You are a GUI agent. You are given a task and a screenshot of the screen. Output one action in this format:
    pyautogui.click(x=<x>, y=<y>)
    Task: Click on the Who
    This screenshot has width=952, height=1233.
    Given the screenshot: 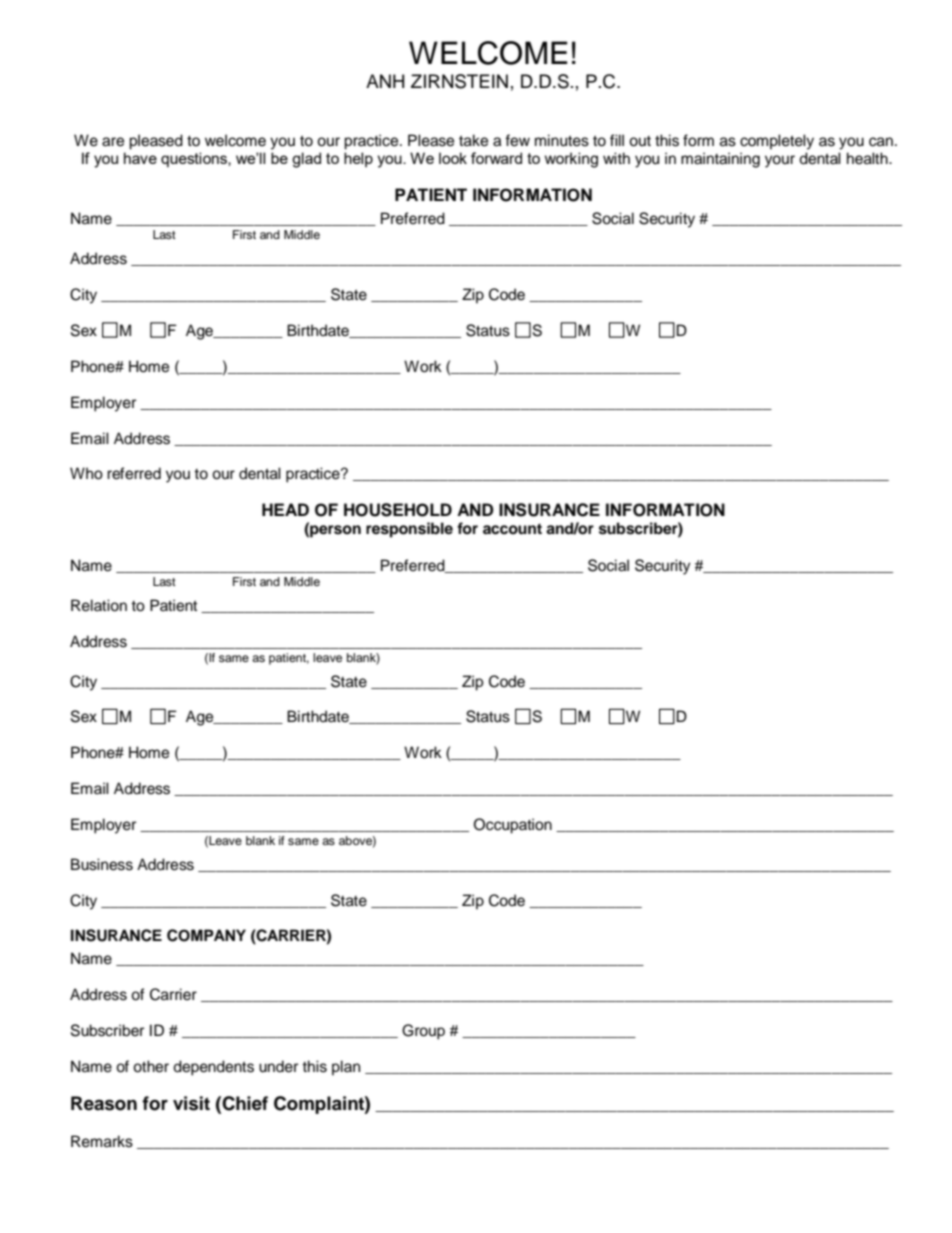 What is the action you would take?
    pyautogui.click(x=86, y=473)
